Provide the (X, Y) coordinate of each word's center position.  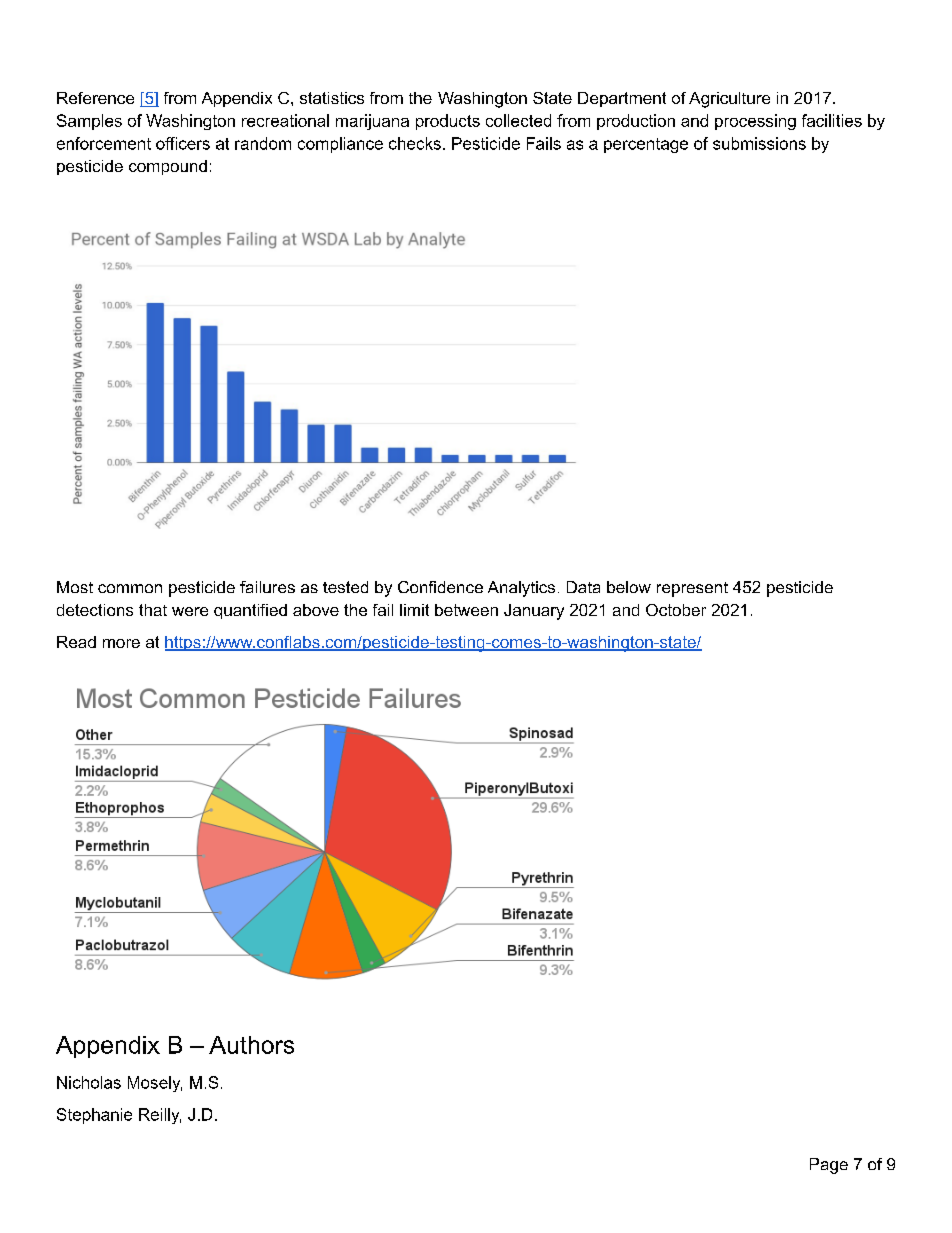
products (448, 122)
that (153, 610)
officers (183, 143)
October (676, 610)
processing (755, 122)
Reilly (160, 1116)
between (466, 610)
